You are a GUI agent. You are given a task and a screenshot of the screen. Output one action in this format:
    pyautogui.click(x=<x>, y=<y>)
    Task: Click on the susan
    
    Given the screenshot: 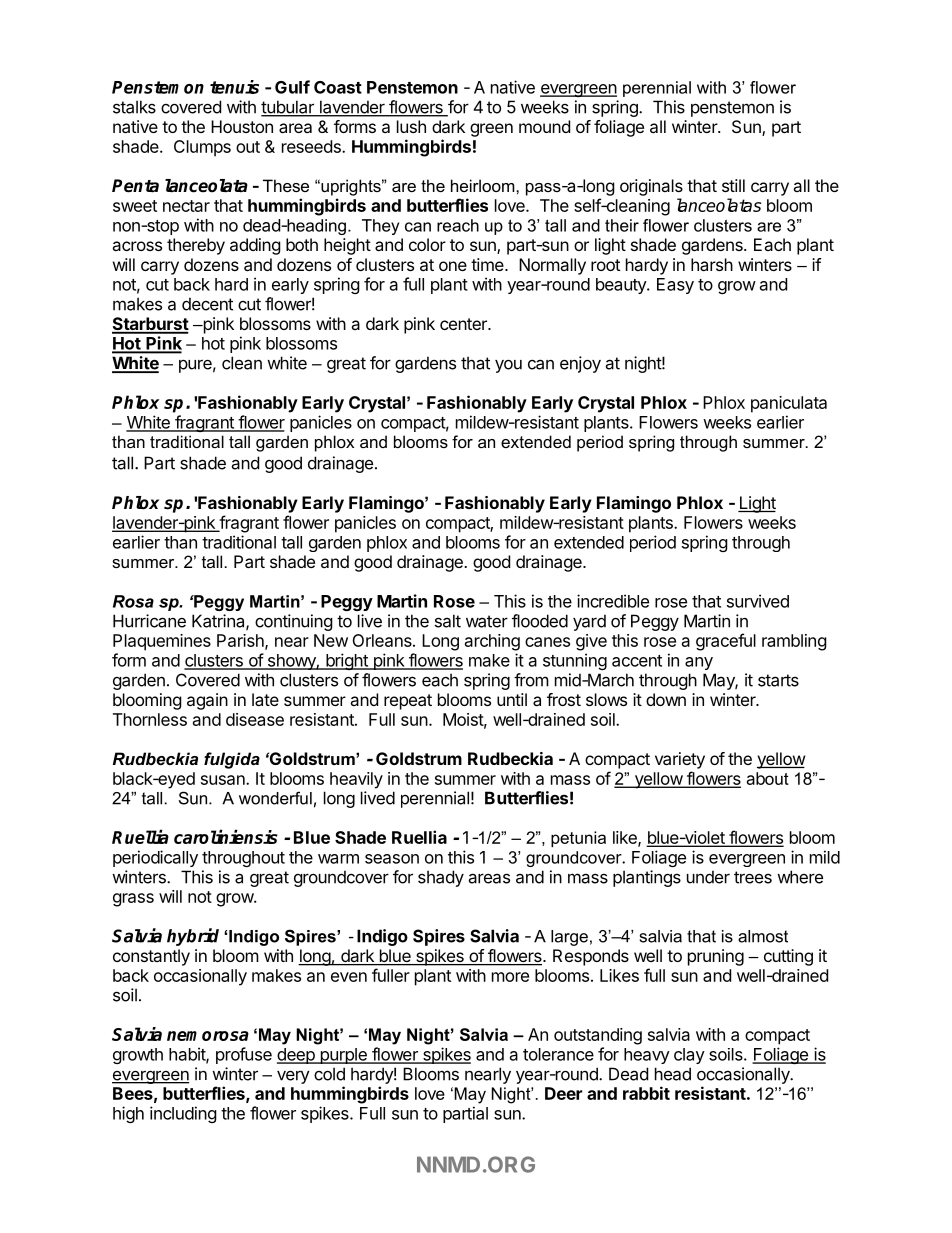 What is the action you would take?
    pyautogui.click(x=224, y=780)
